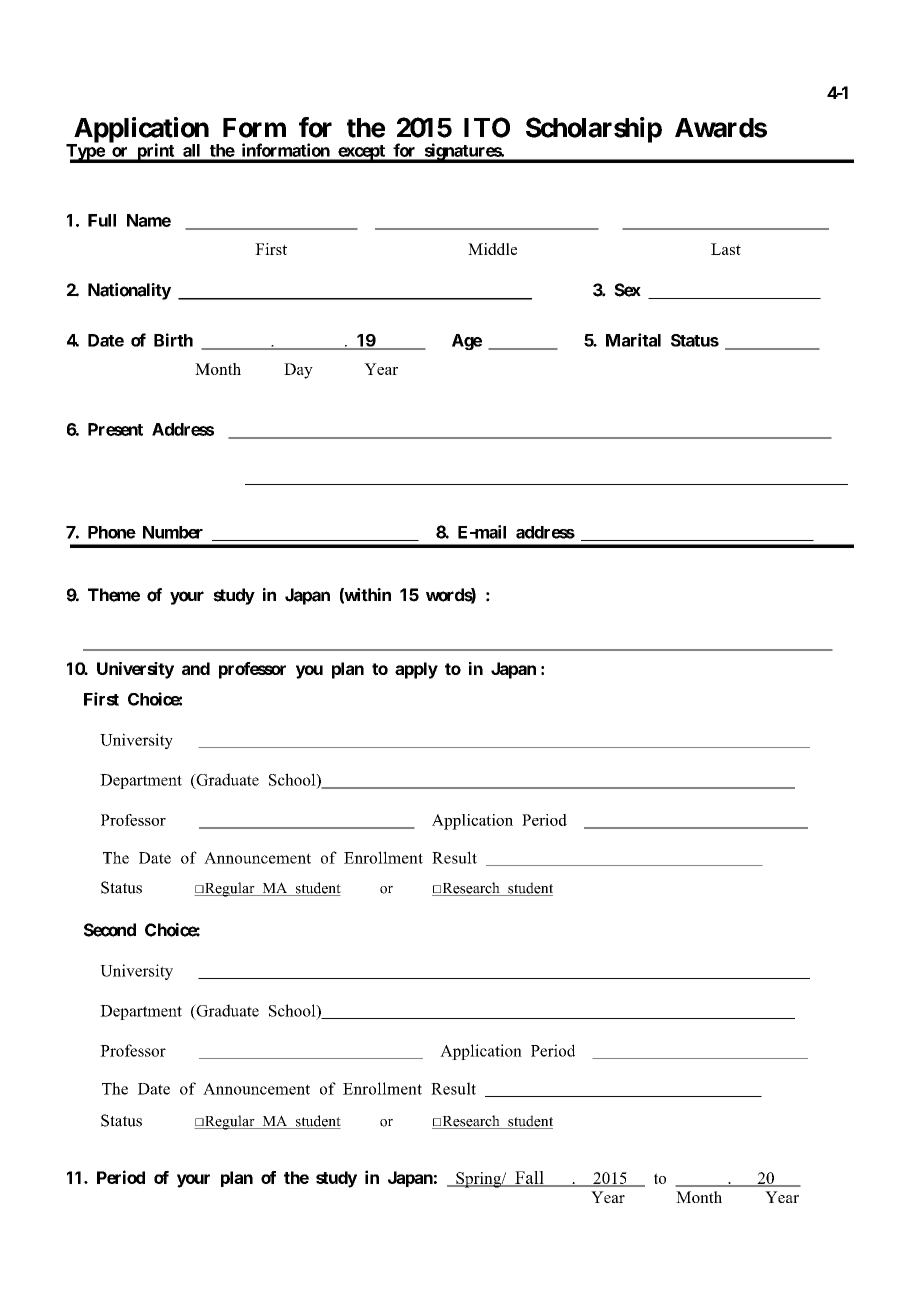  Describe the element at coordinates (102, 220) in the screenshot. I see `Full` at that location.
